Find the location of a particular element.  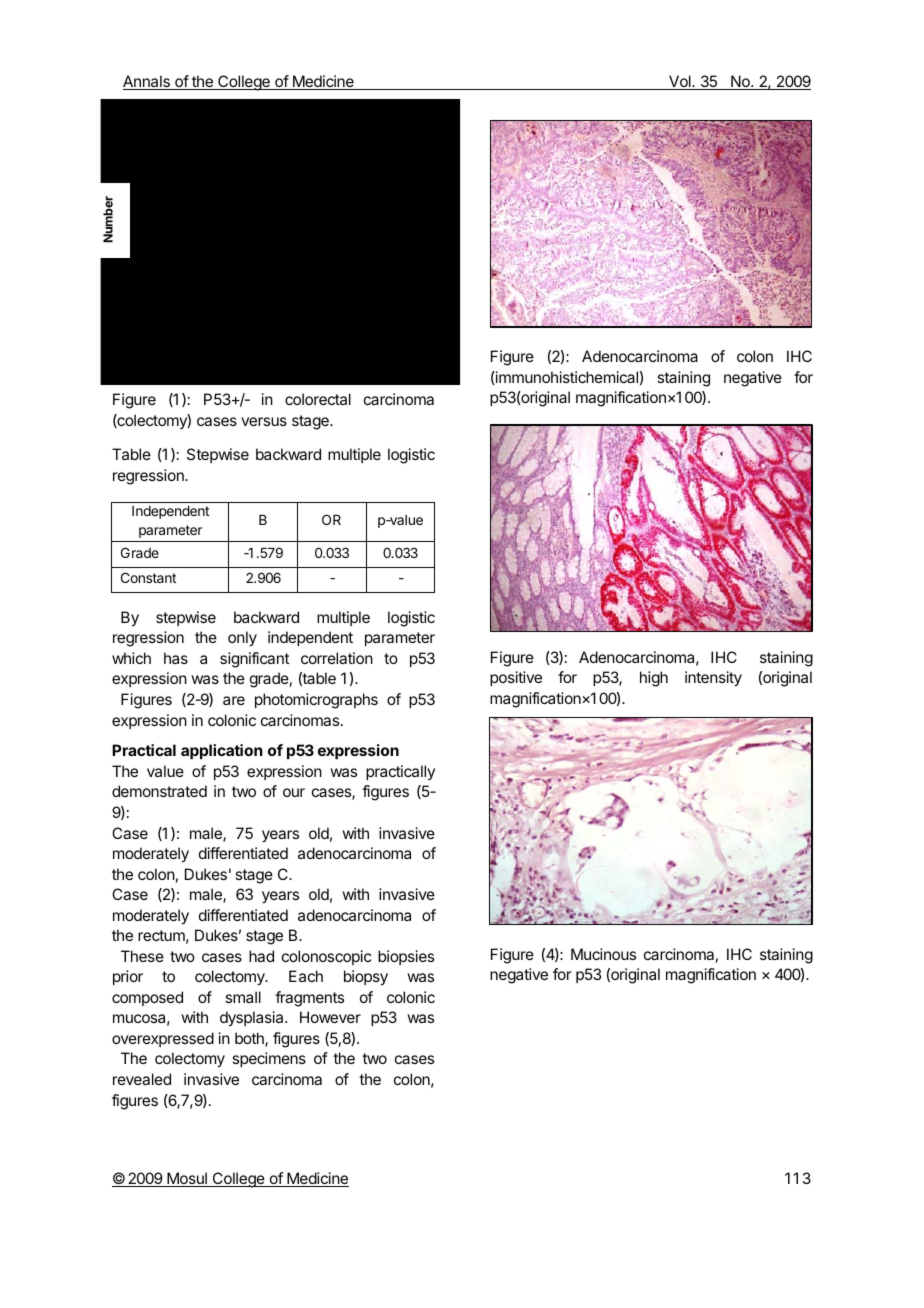

correlation is located at coordinates (337, 658).
